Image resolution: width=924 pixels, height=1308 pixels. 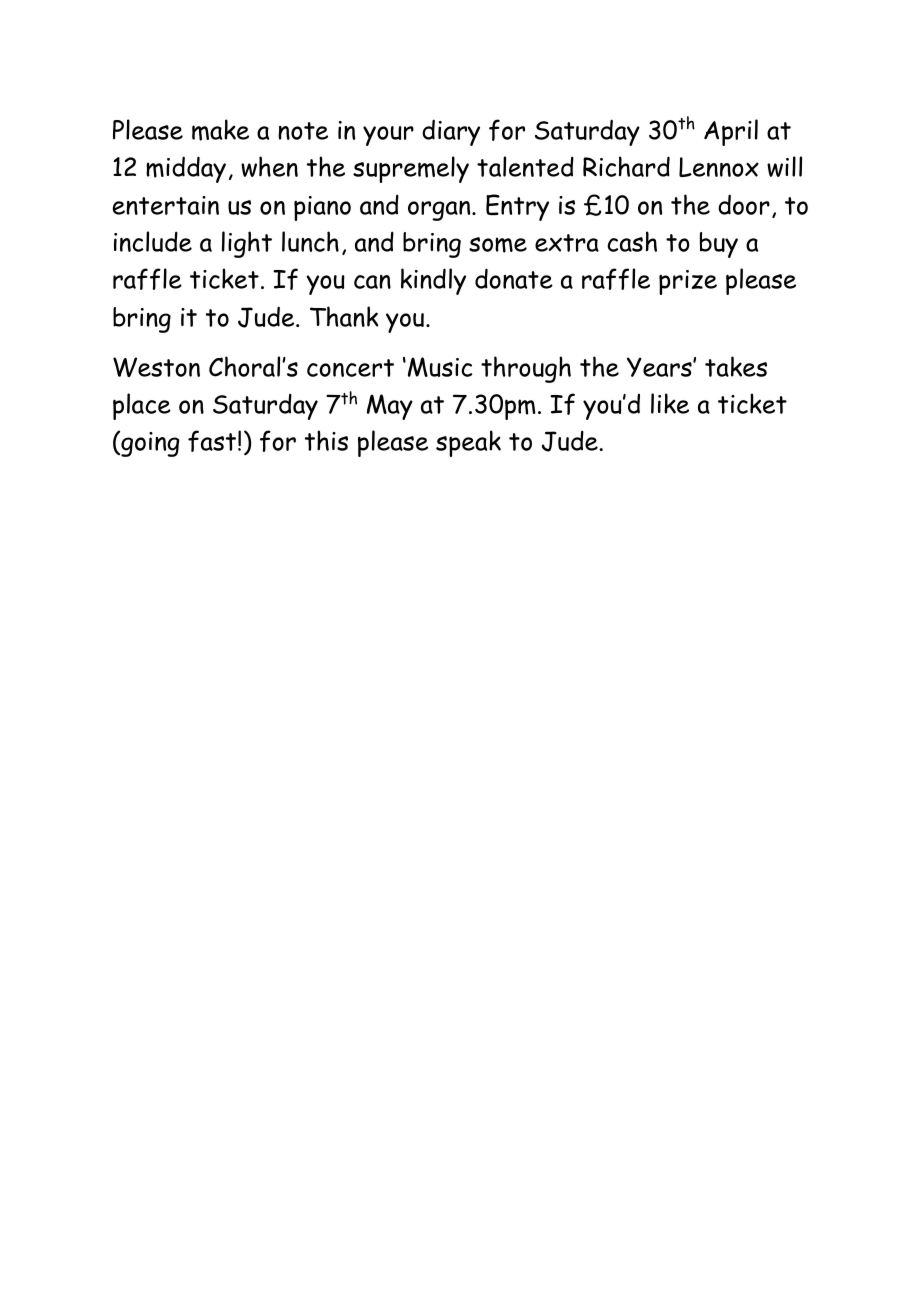 What do you see at coordinates (220, 130) in the page?
I see `make` at bounding box center [220, 130].
